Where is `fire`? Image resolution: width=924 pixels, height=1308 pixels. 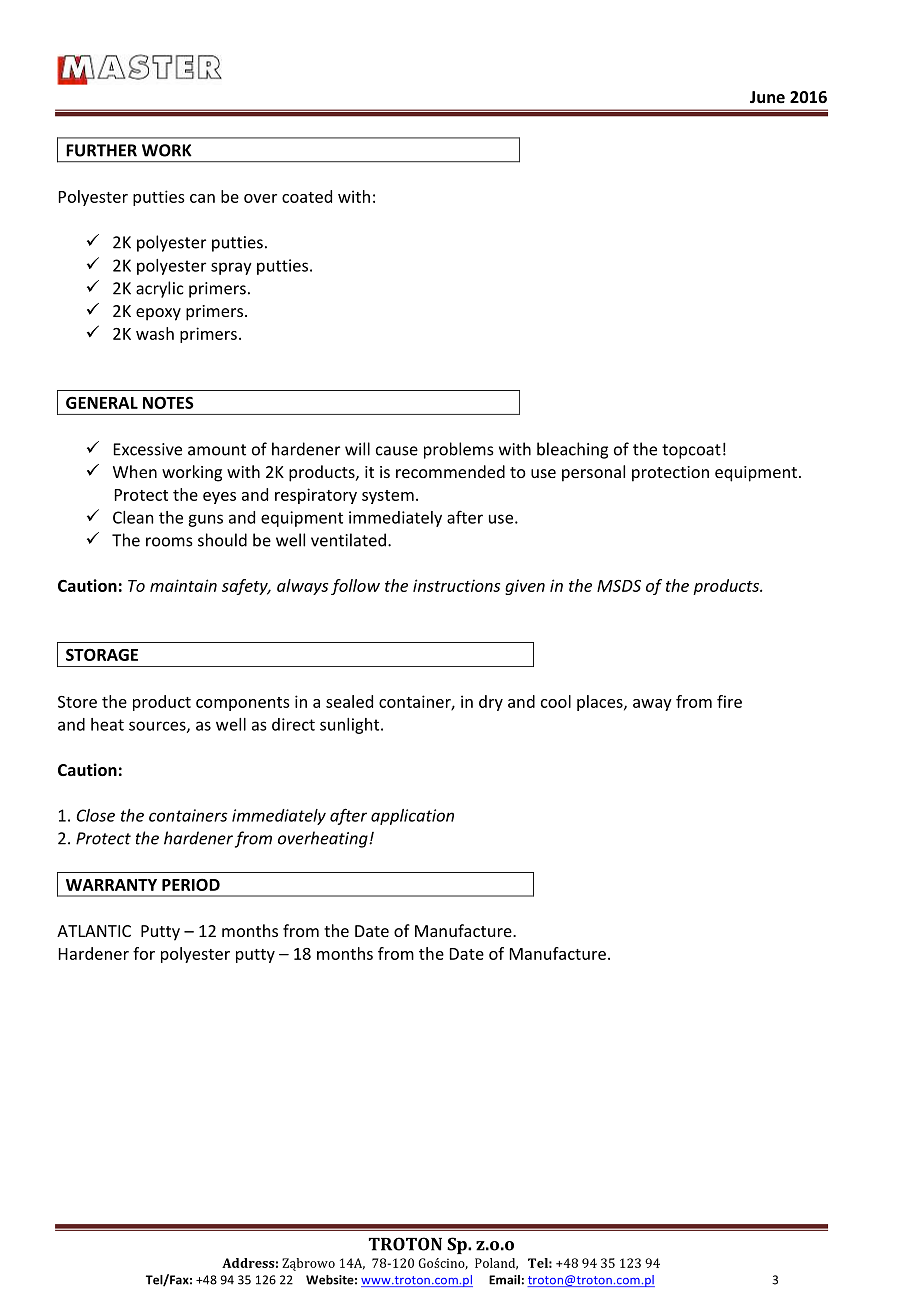
fire is located at coordinates (729, 701).
